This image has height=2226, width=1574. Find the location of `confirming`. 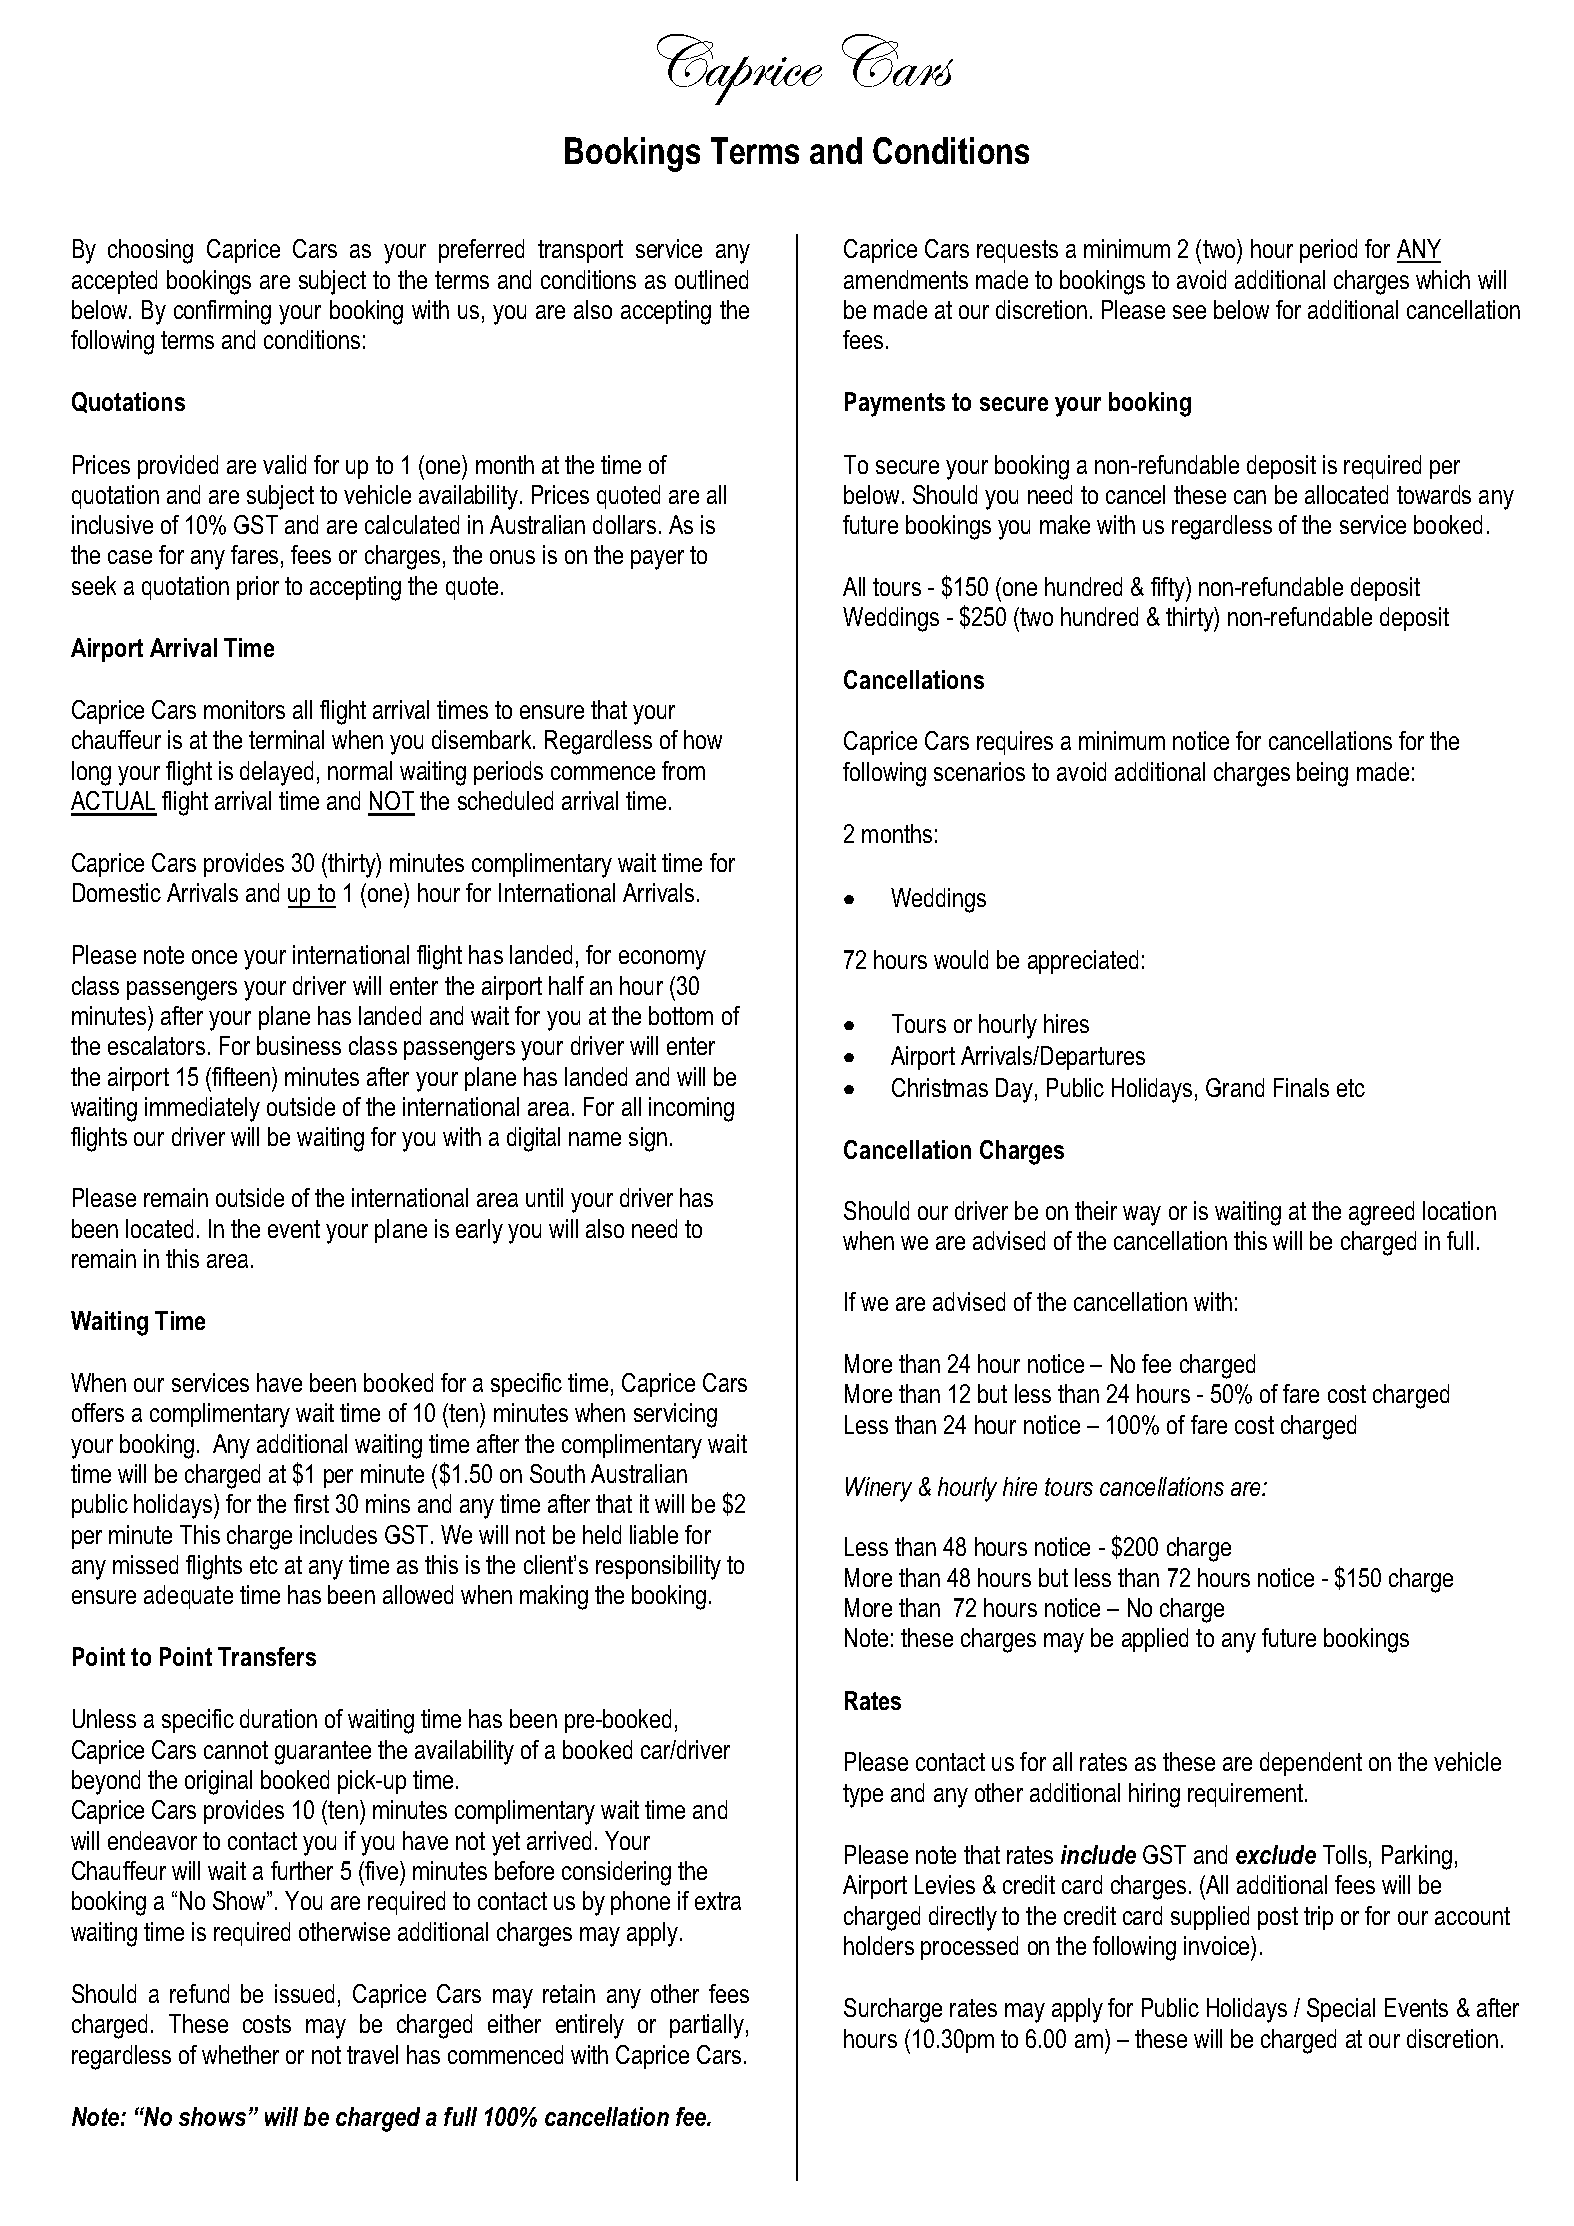

confirming is located at coordinates (222, 312).
